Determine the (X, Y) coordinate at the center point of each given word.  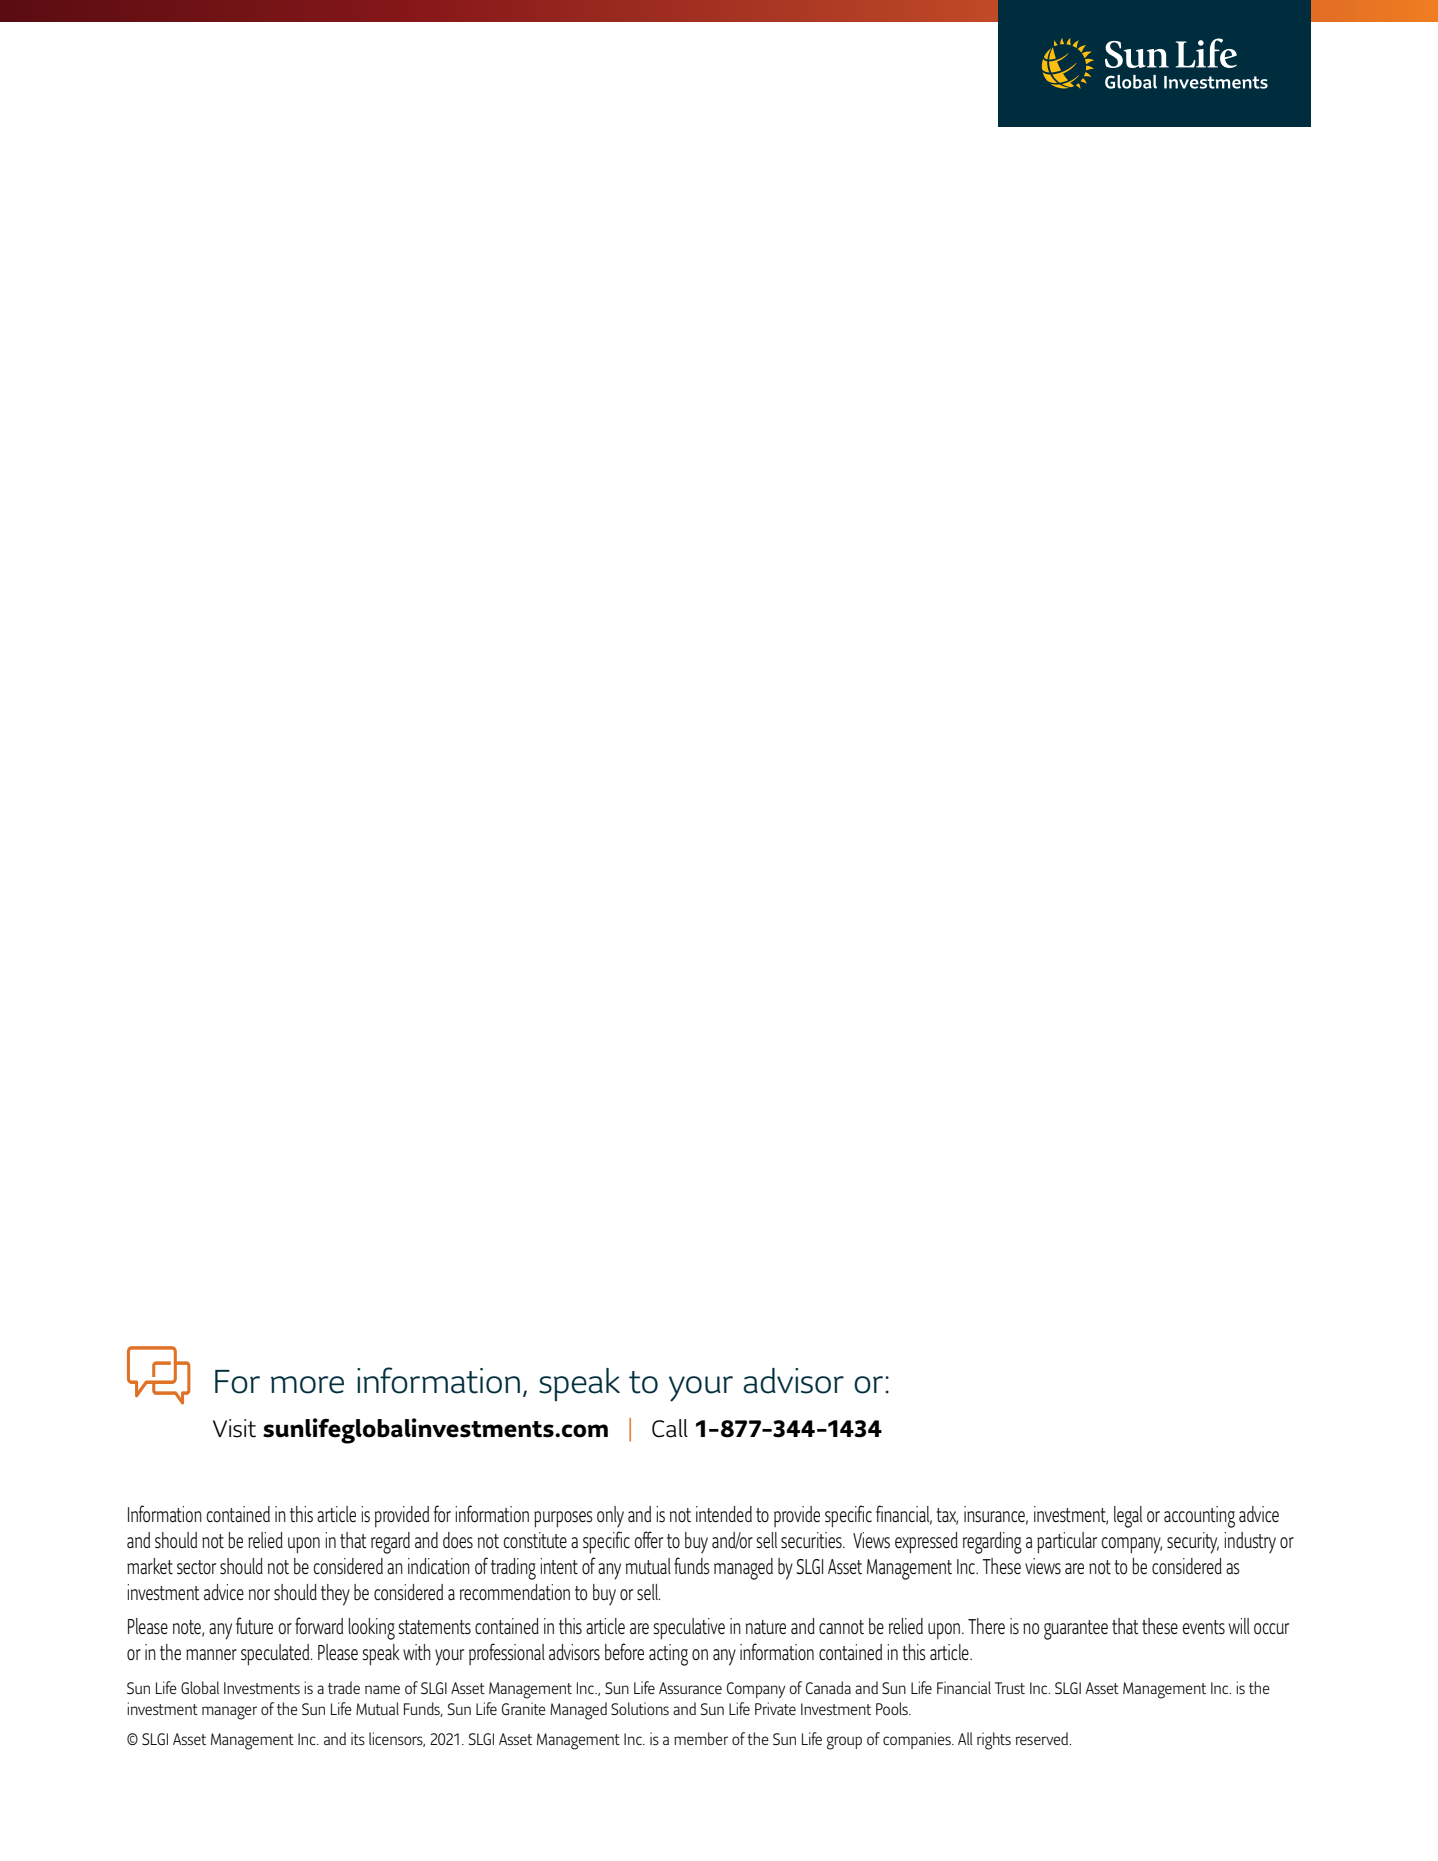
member (701, 1738)
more (307, 1385)
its (358, 1738)
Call (670, 1428)
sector (196, 1567)
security (1193, 1543)
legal (1128, 1517)
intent (559, 1566)
